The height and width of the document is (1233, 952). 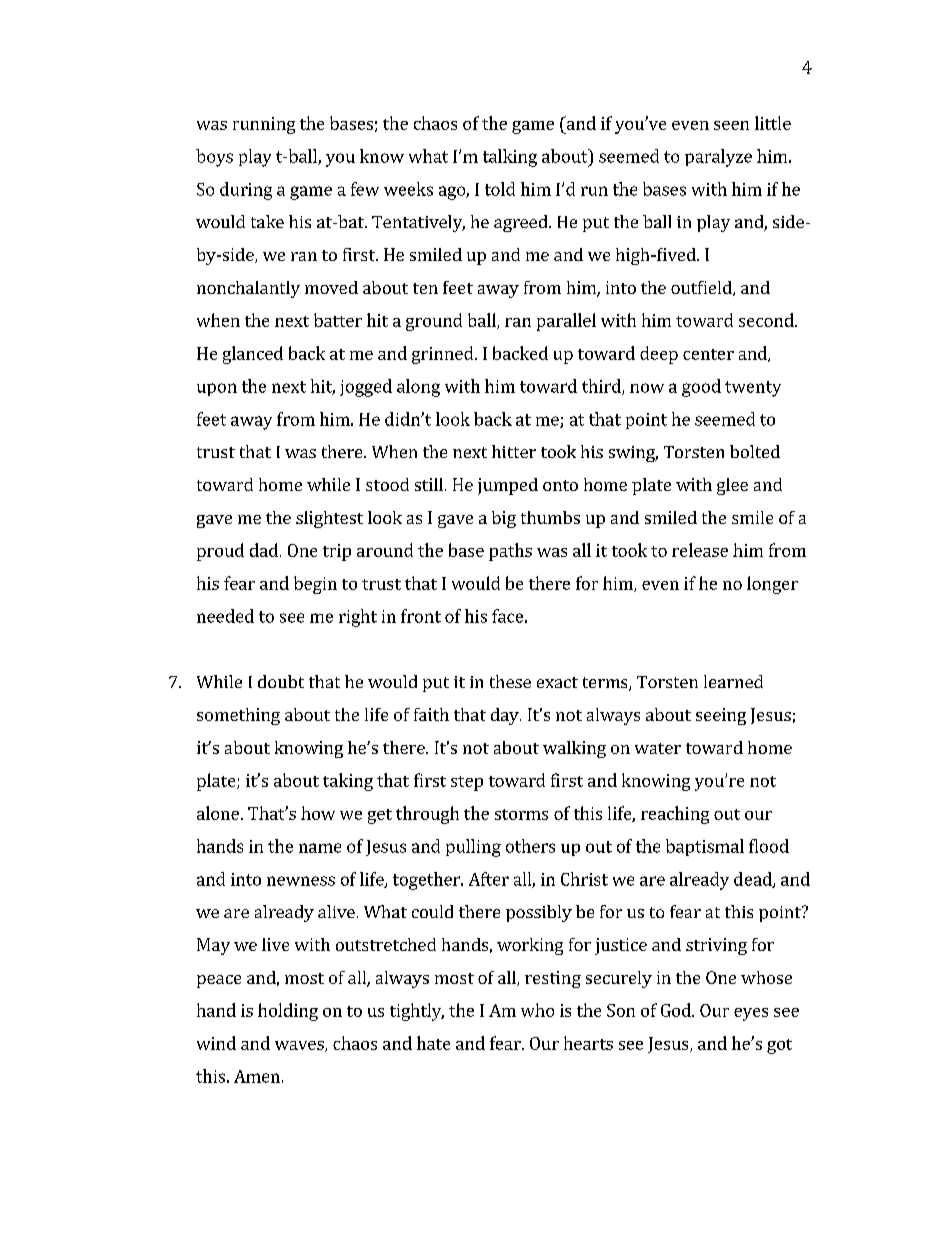 I want to click on hate, so click(x=433, y=1043).
